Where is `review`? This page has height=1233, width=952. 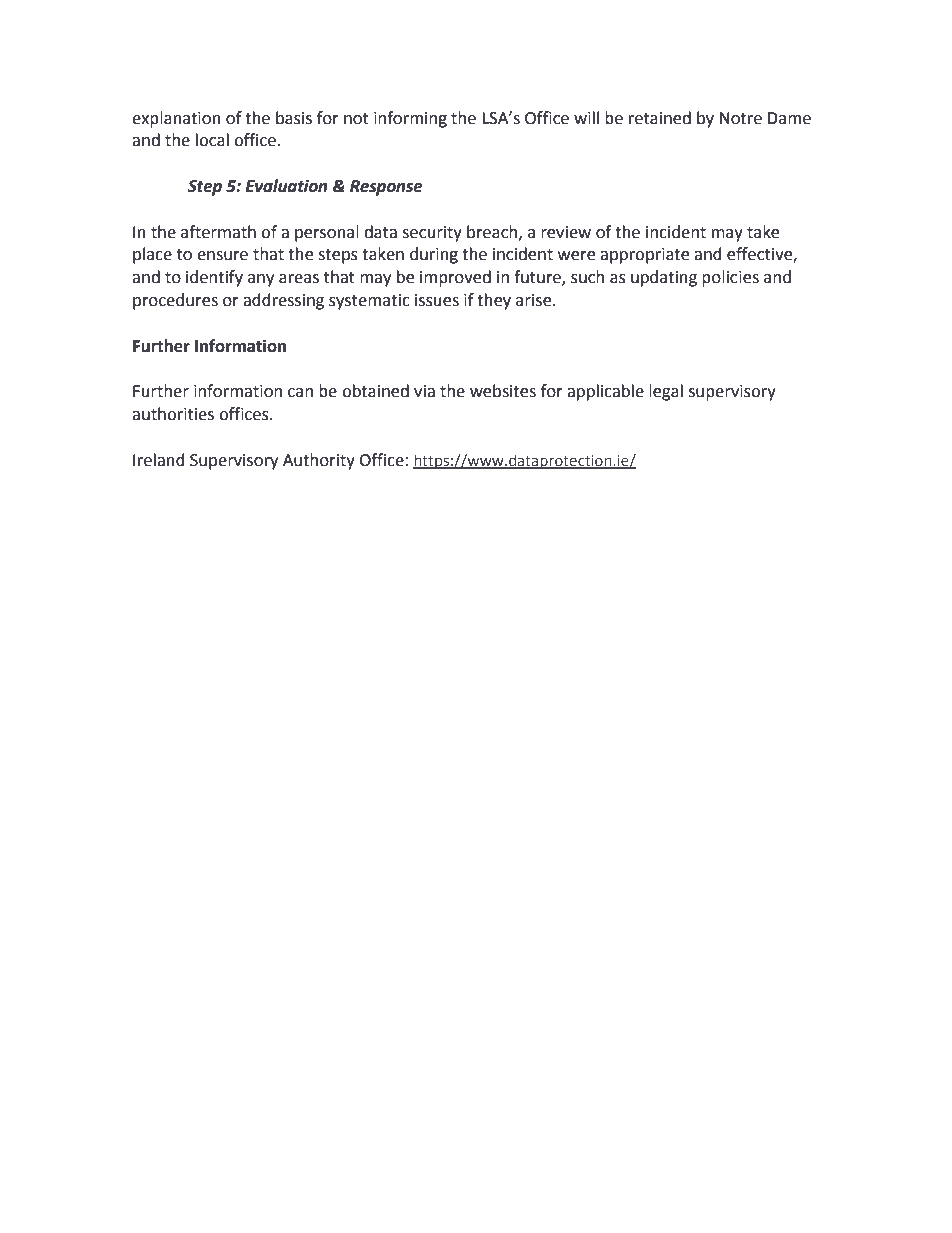
review is located at coordinates (566, 232).
